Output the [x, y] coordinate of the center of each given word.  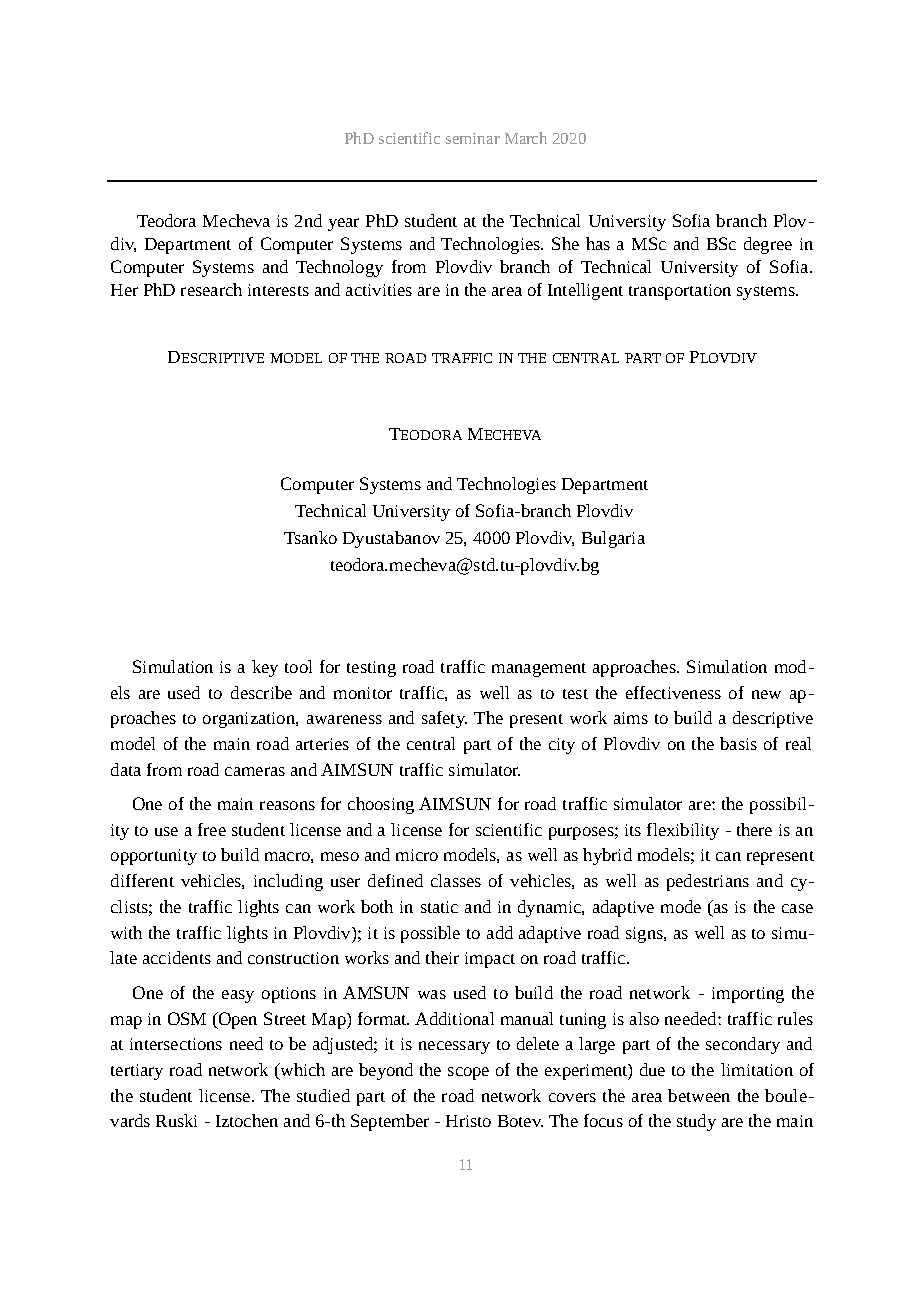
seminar [473, 138]
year [343, 224]
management [539, 670]
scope [468, 1073]
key [265, 668]
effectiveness [673, 692]
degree [768, 245]
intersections [176, 1044]
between [699, 1095]
